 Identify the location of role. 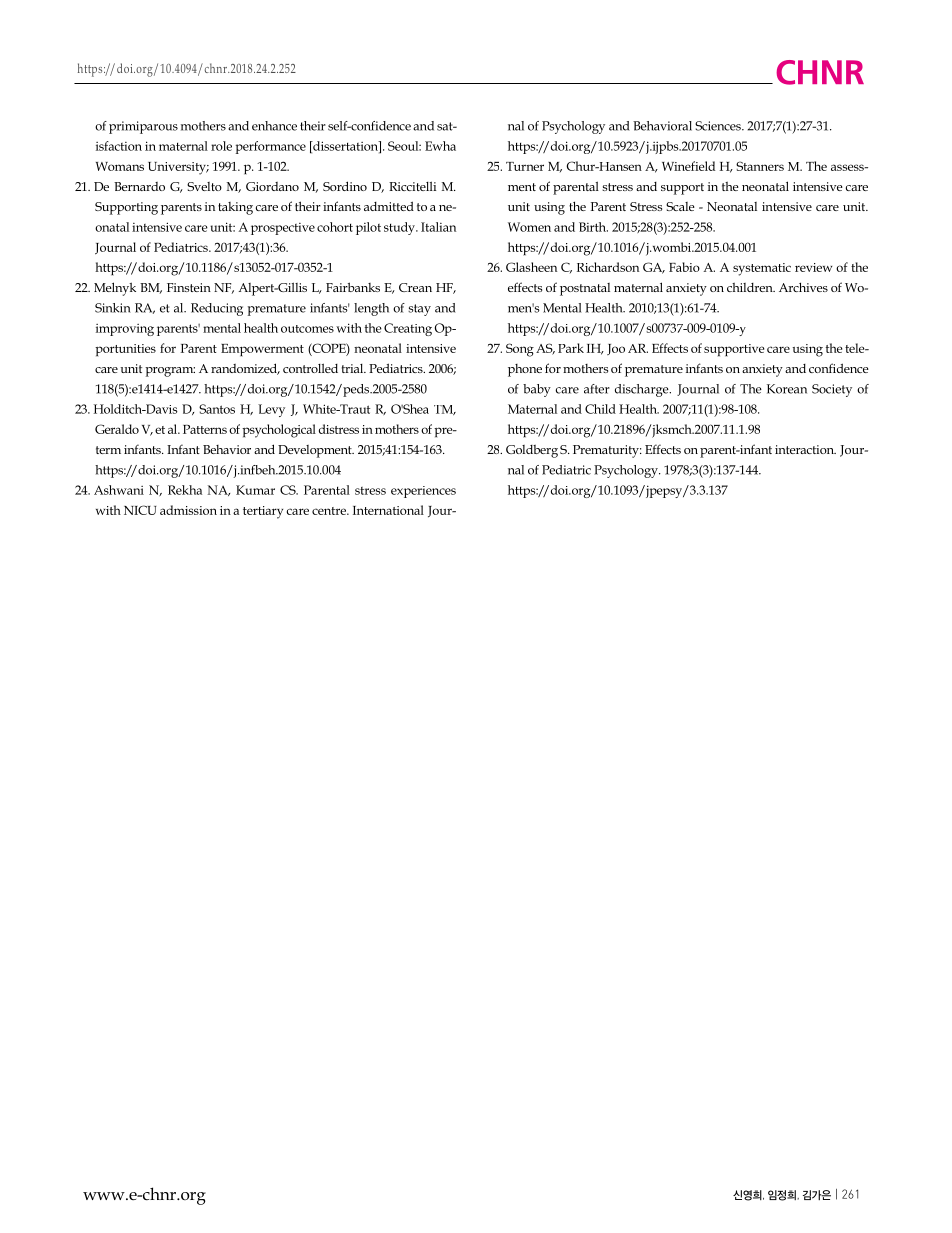
(221, 146).
